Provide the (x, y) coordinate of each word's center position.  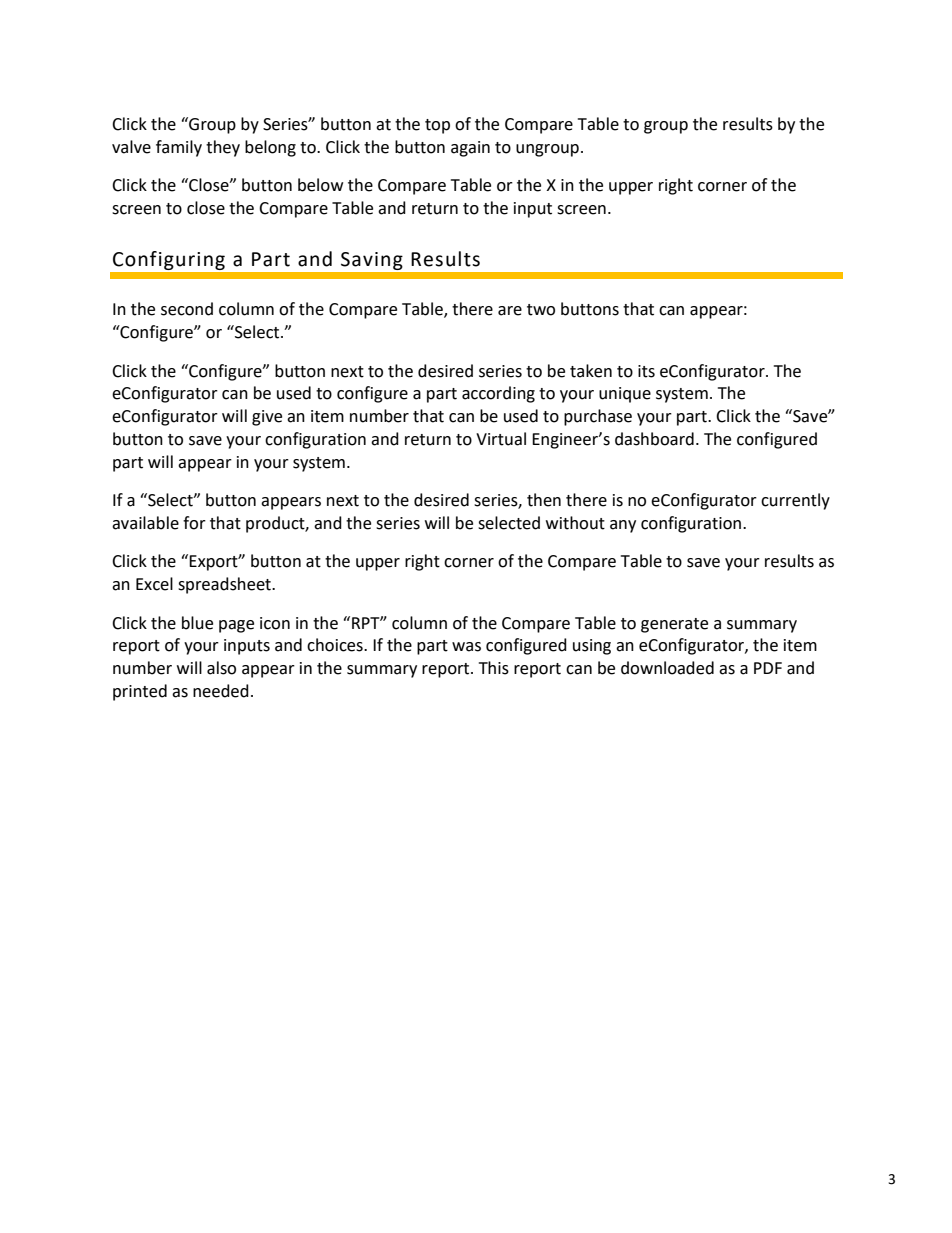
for (194, 523)
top (437, 126)
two (541, 310)
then (544, 500)
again (470, 149)
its (646, 371)
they (223, 148)
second (187, 309)
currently (795, 501)
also (221, 668)
